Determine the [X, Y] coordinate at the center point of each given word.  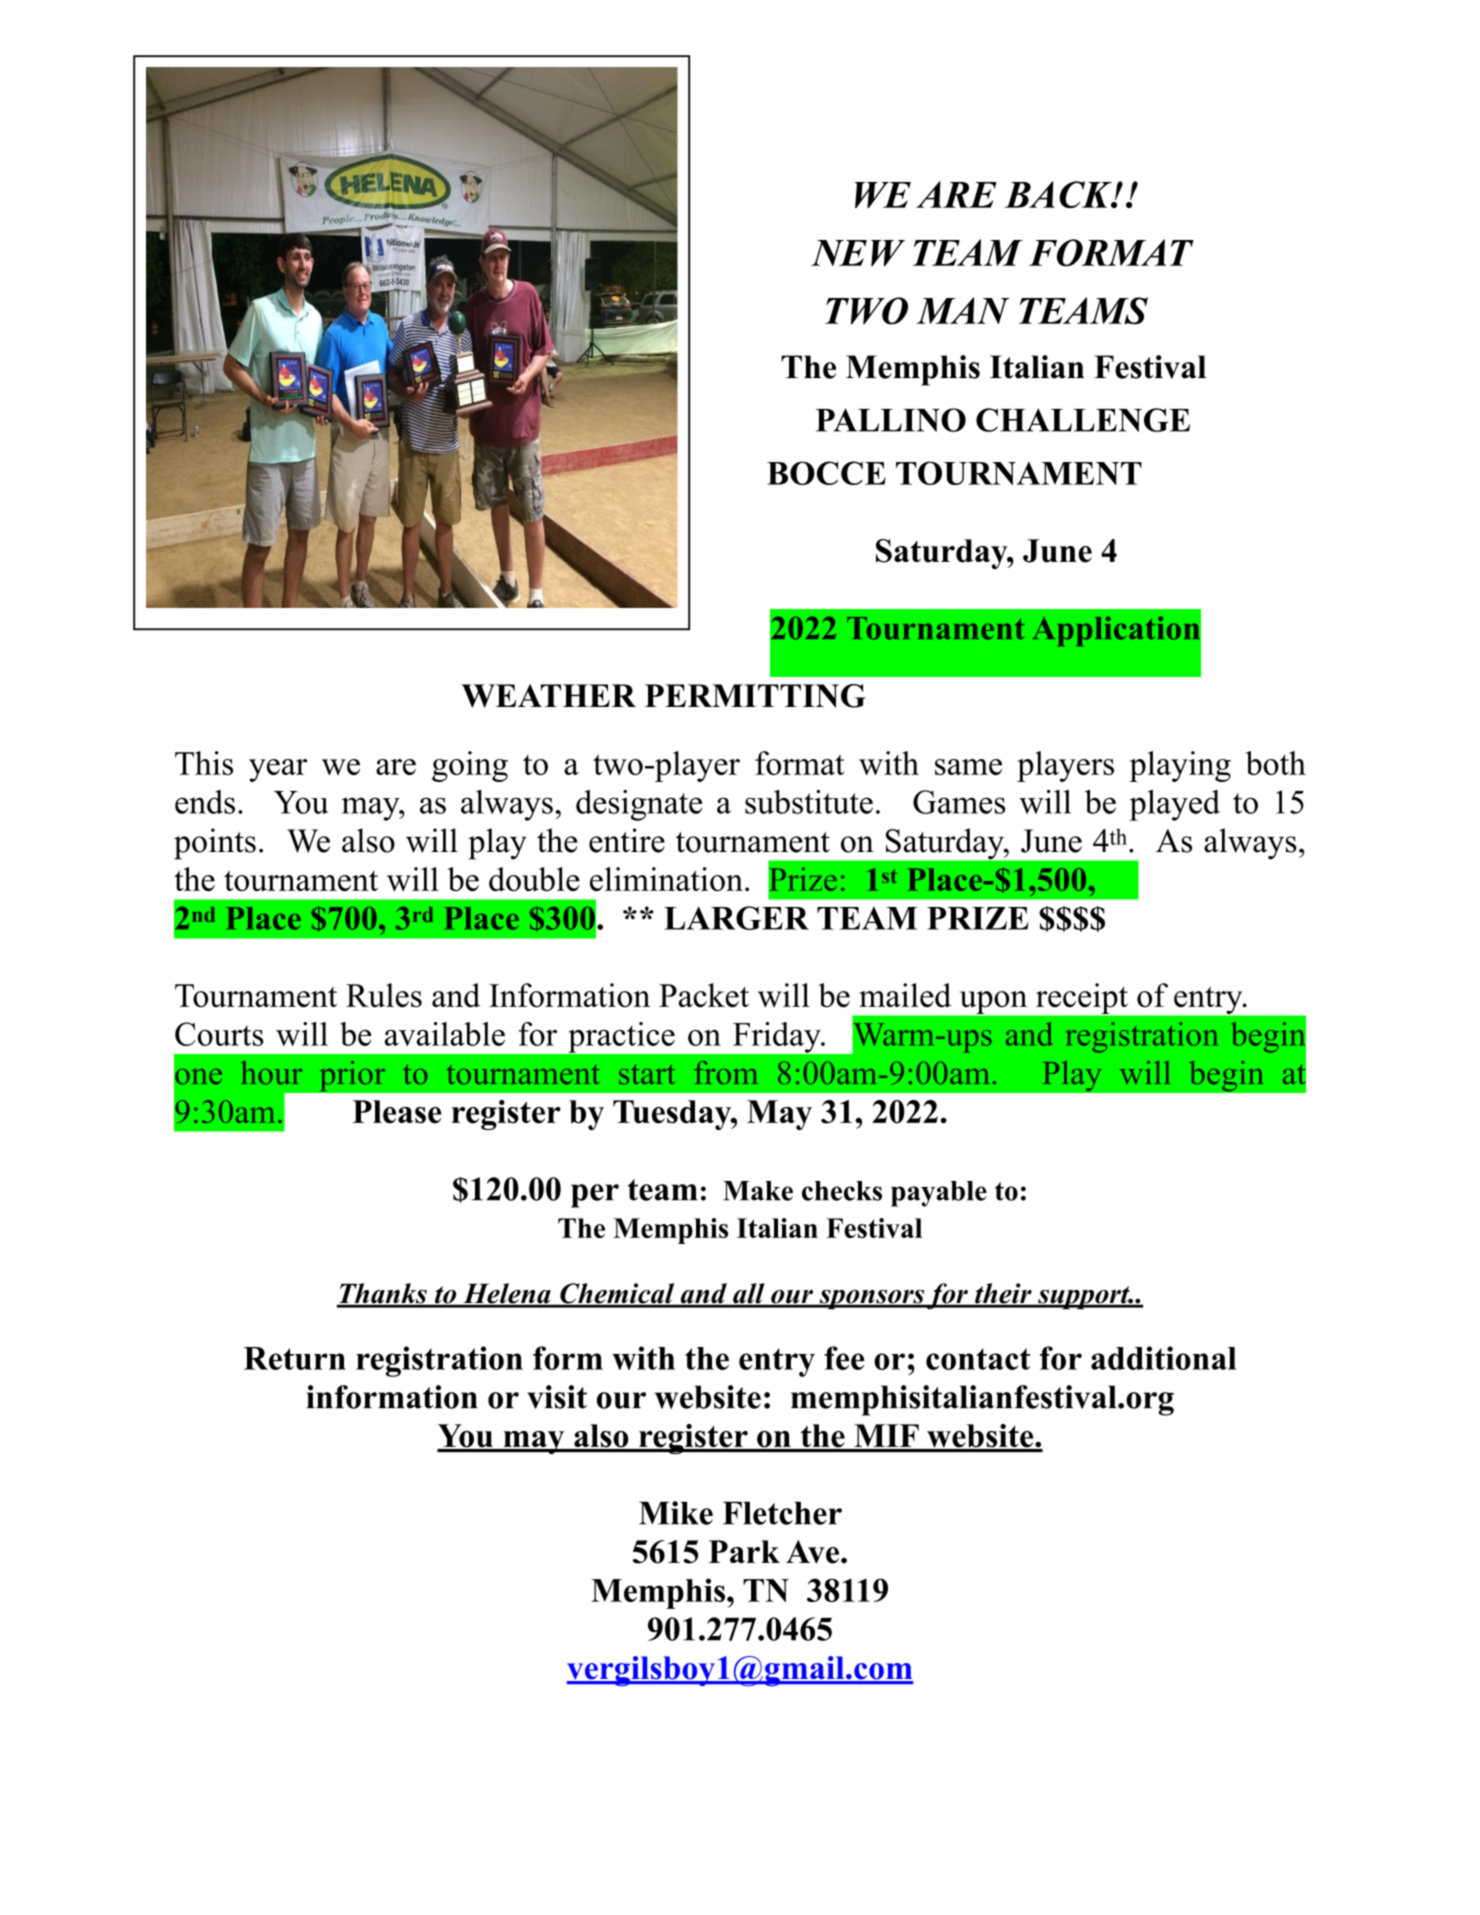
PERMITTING [755, 696]
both [1276, 763]
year [278, 770]
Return [295, 1358]
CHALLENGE [1083, 420]
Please [397, 1112]
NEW [858, 253]
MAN [963, 310]
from [725, 1073]
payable [939, 1194]
